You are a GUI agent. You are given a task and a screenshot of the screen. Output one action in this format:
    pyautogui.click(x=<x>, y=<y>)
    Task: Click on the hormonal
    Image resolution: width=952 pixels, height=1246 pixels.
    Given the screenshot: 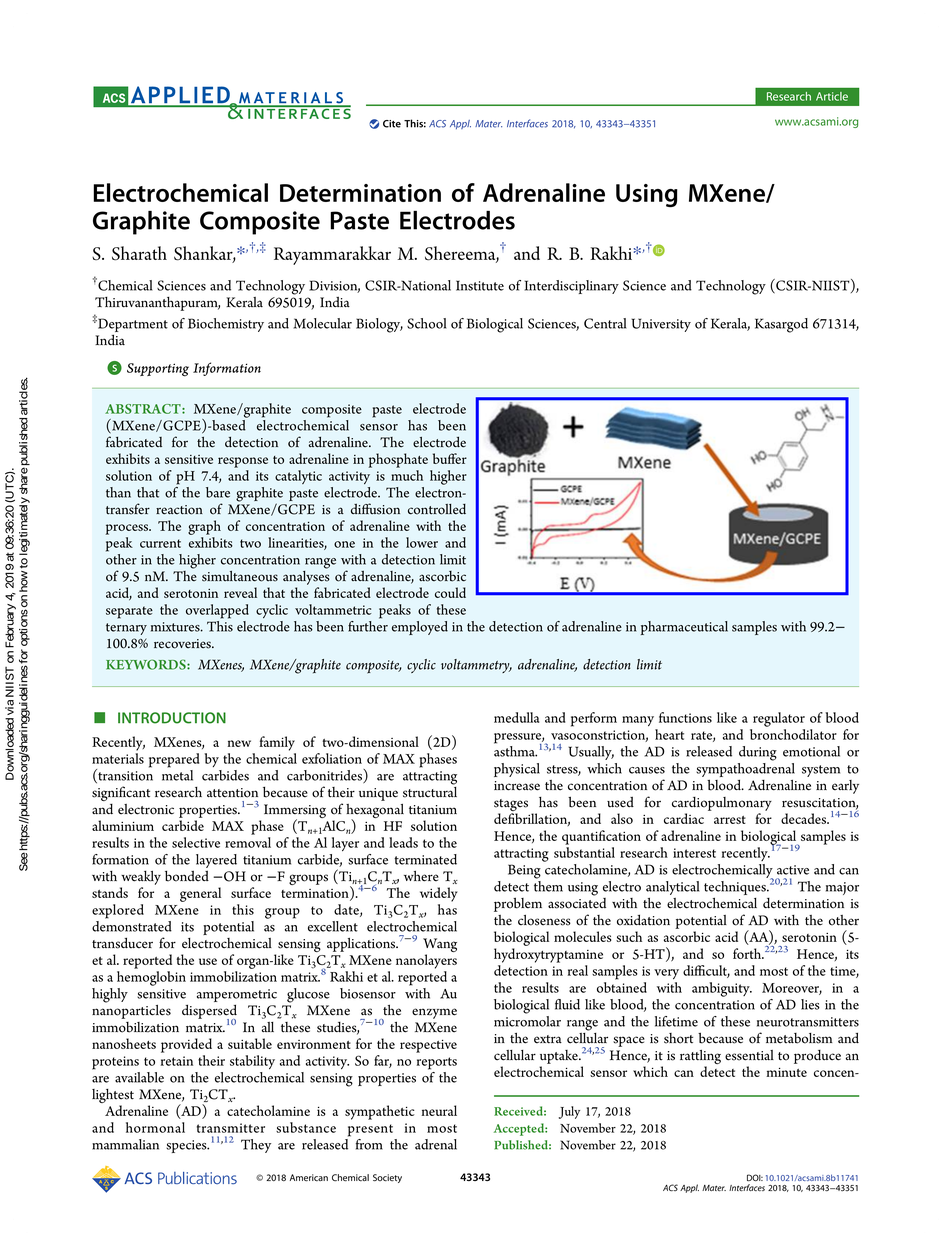 What is the action you would take?
    pyautogui.click(x=155, y=1127)
